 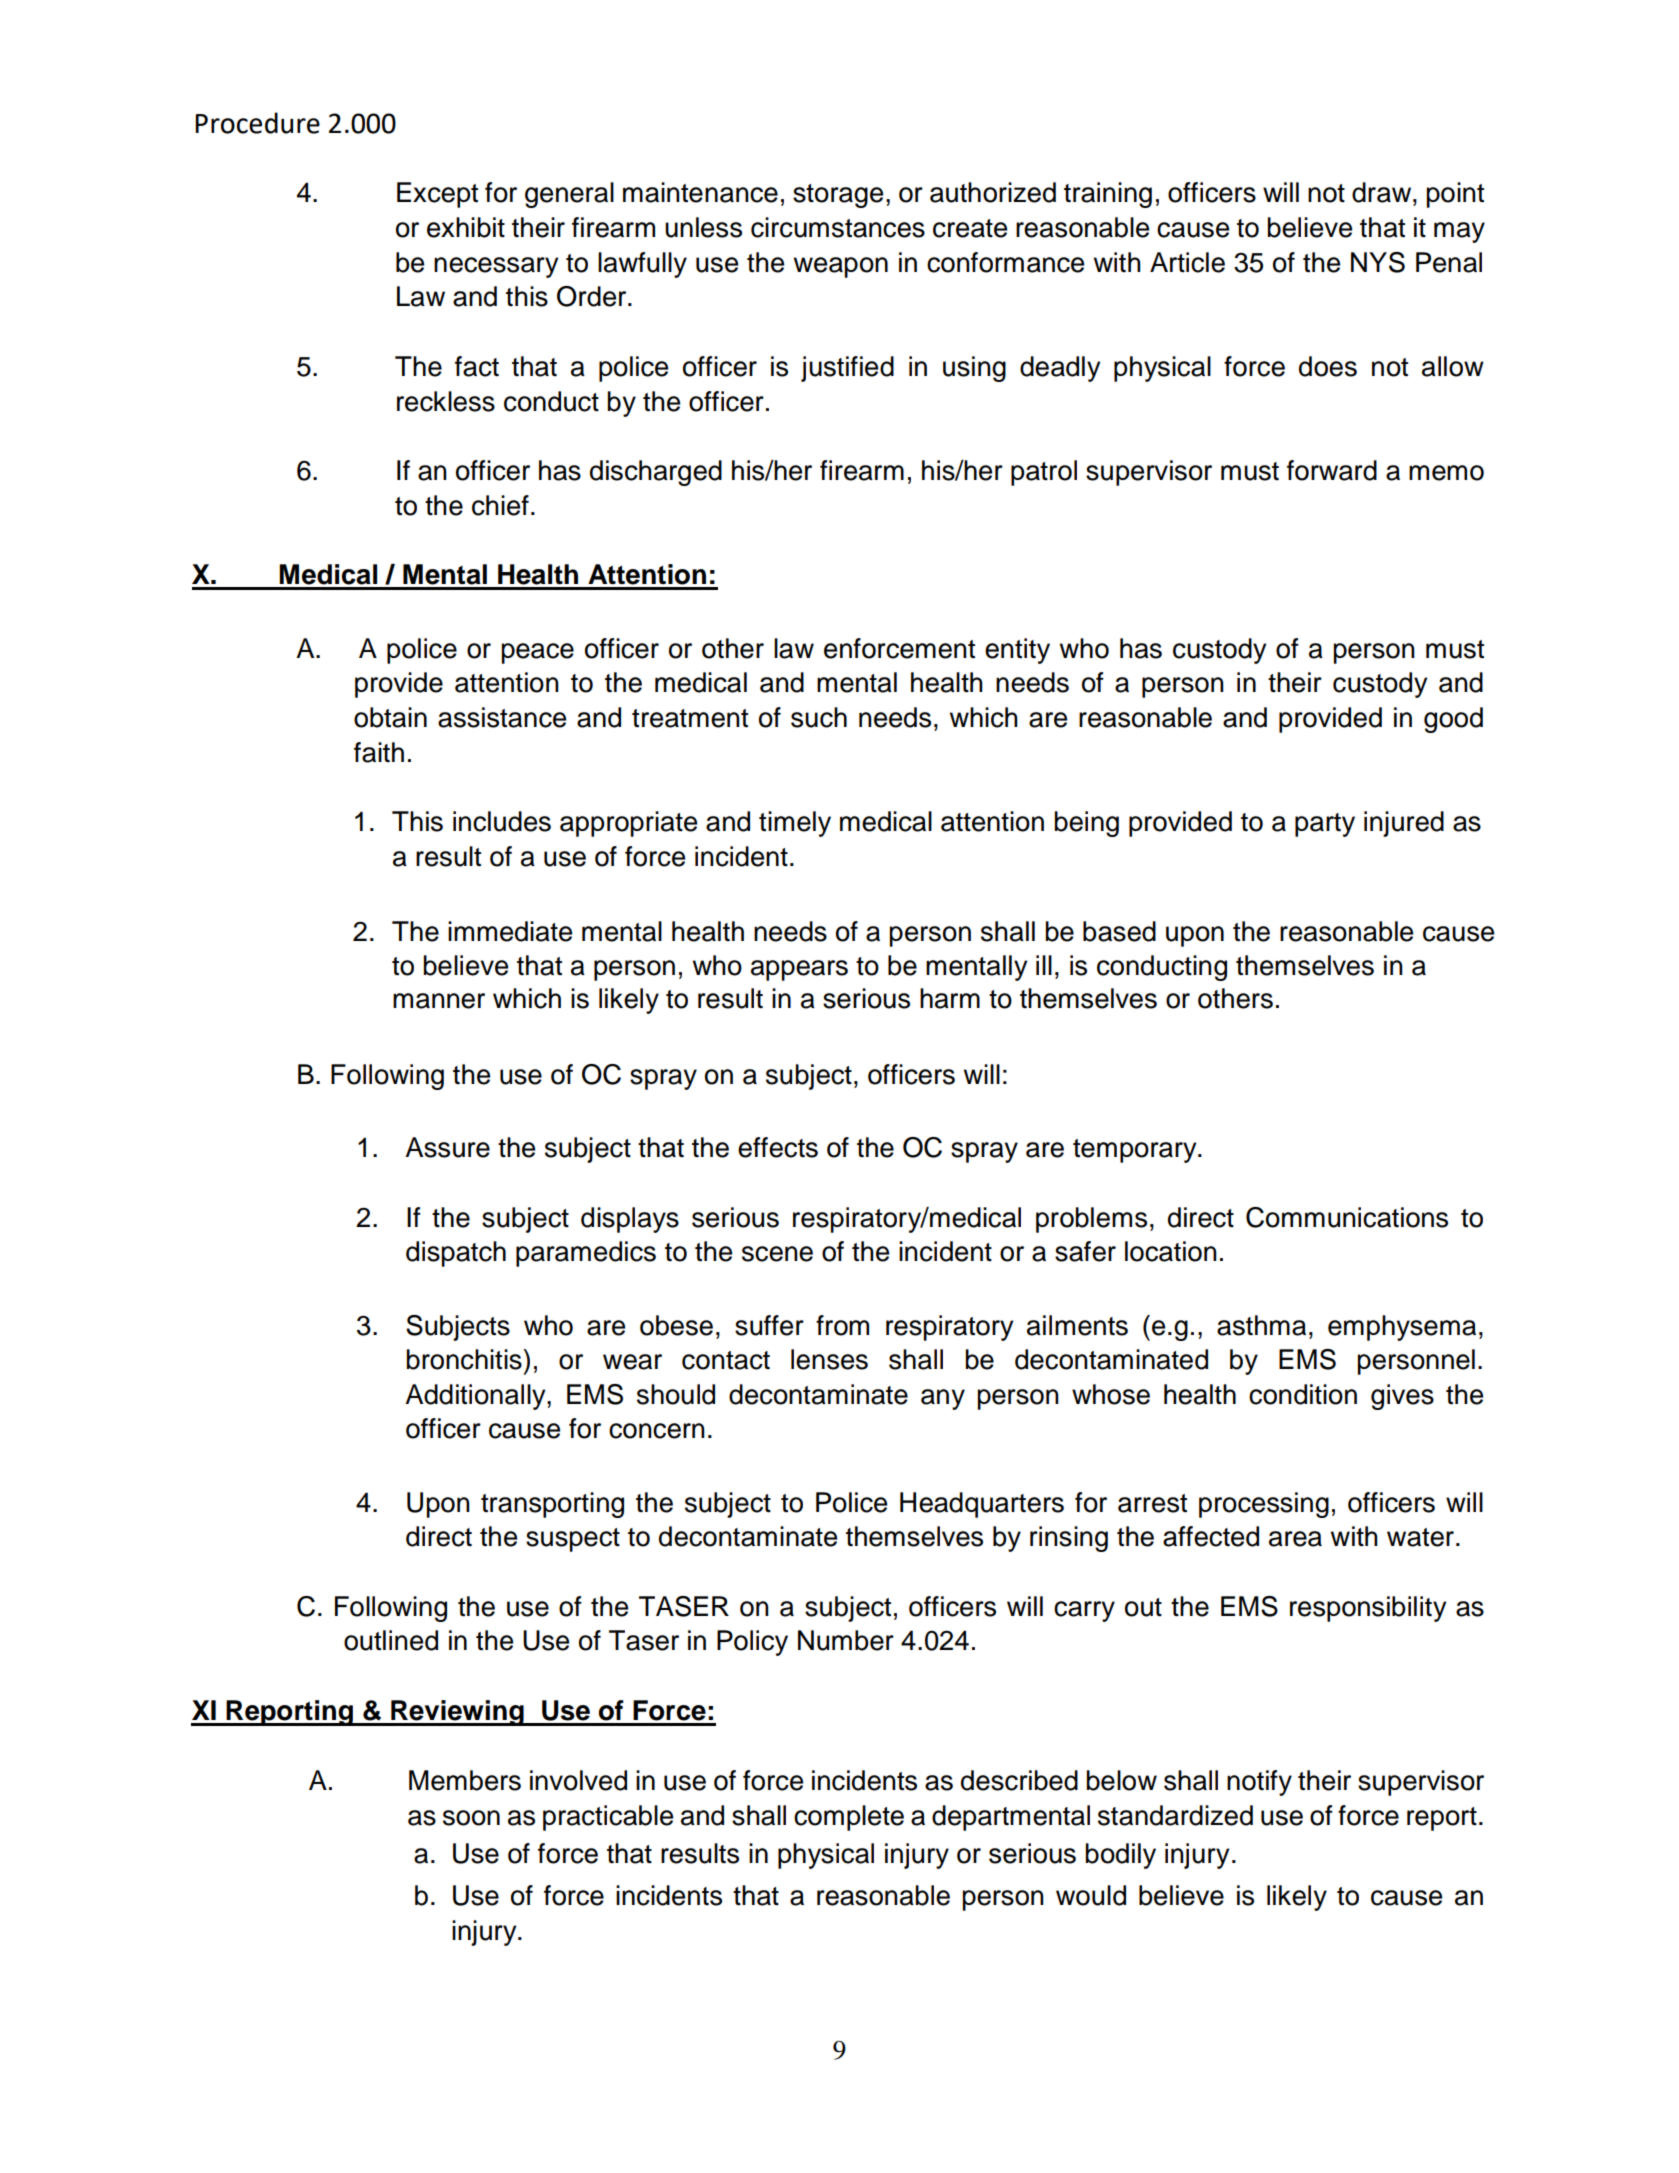 I want to click on appears, so click(x=799, y=970).
